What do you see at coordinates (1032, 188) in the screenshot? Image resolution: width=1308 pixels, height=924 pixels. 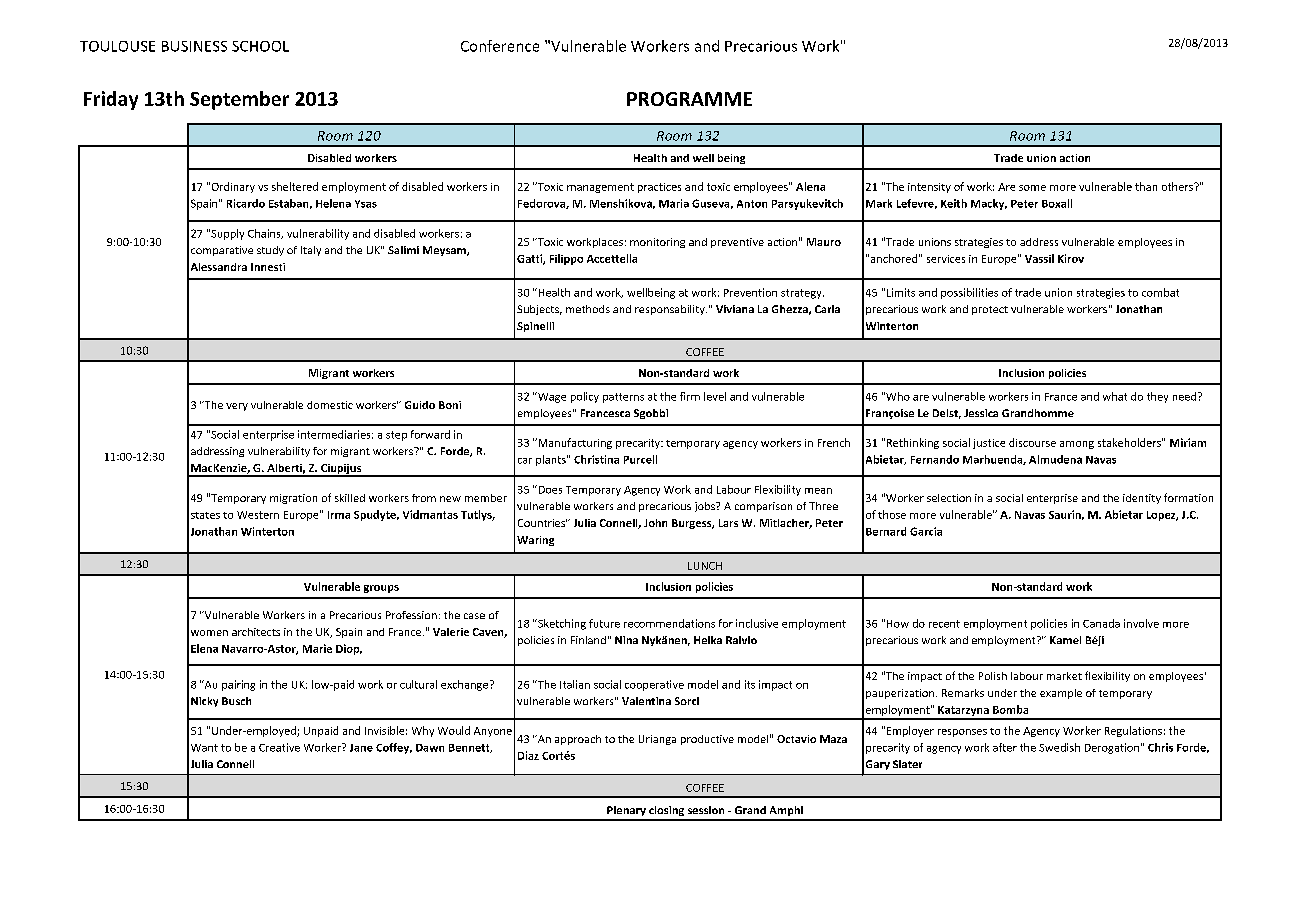 I see `some` at bounding box center [1032, 188].
